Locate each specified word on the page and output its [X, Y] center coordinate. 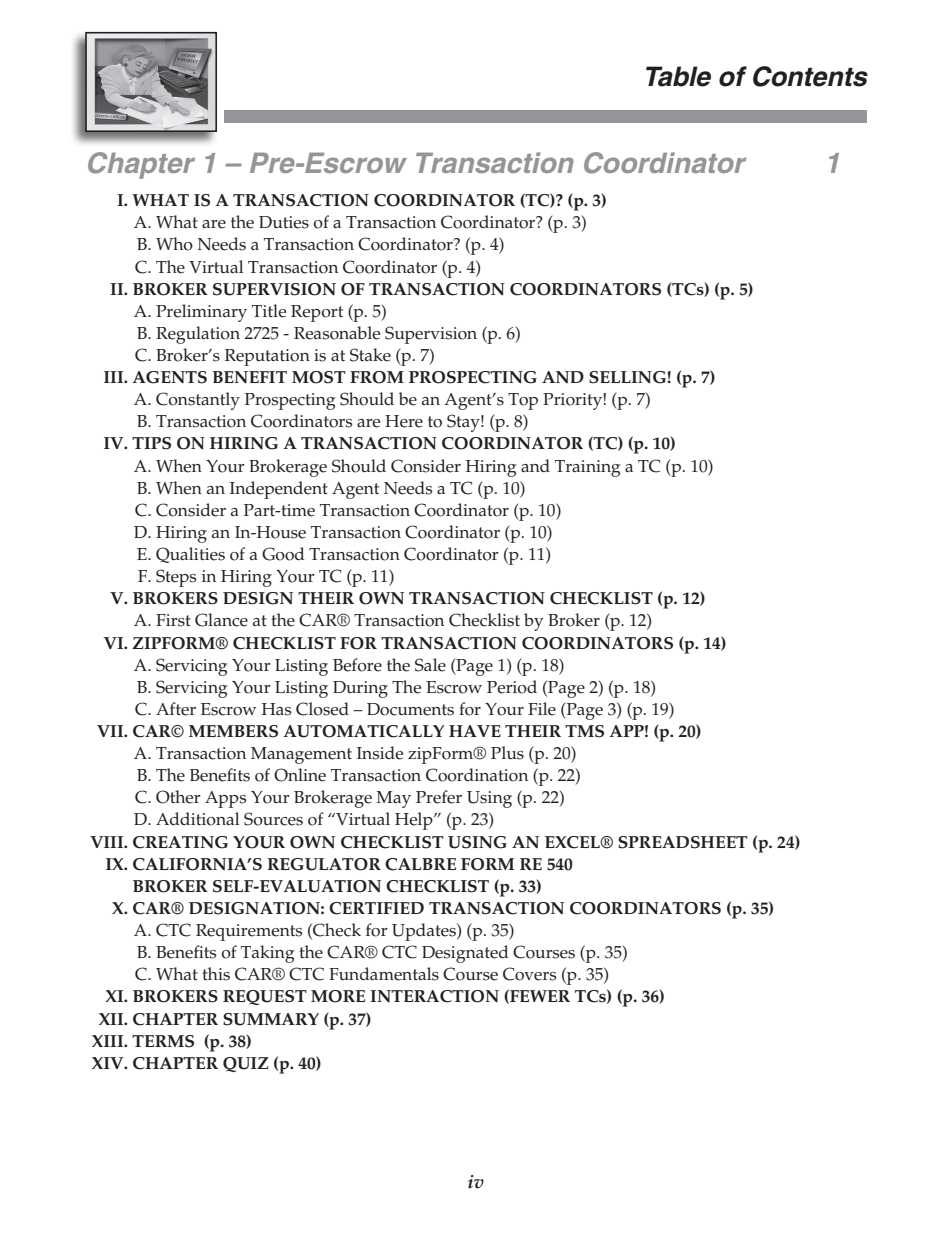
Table [678, 76]
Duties [284, 222]
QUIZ [246, 1064]
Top [523, 401]
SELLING [628, 377]
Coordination [477, 775]
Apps [226, 799]
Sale [430, 665]
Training [588, 468]
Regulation [198, 335]
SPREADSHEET [683, 842]
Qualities [190, 555]
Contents [810, 76]
